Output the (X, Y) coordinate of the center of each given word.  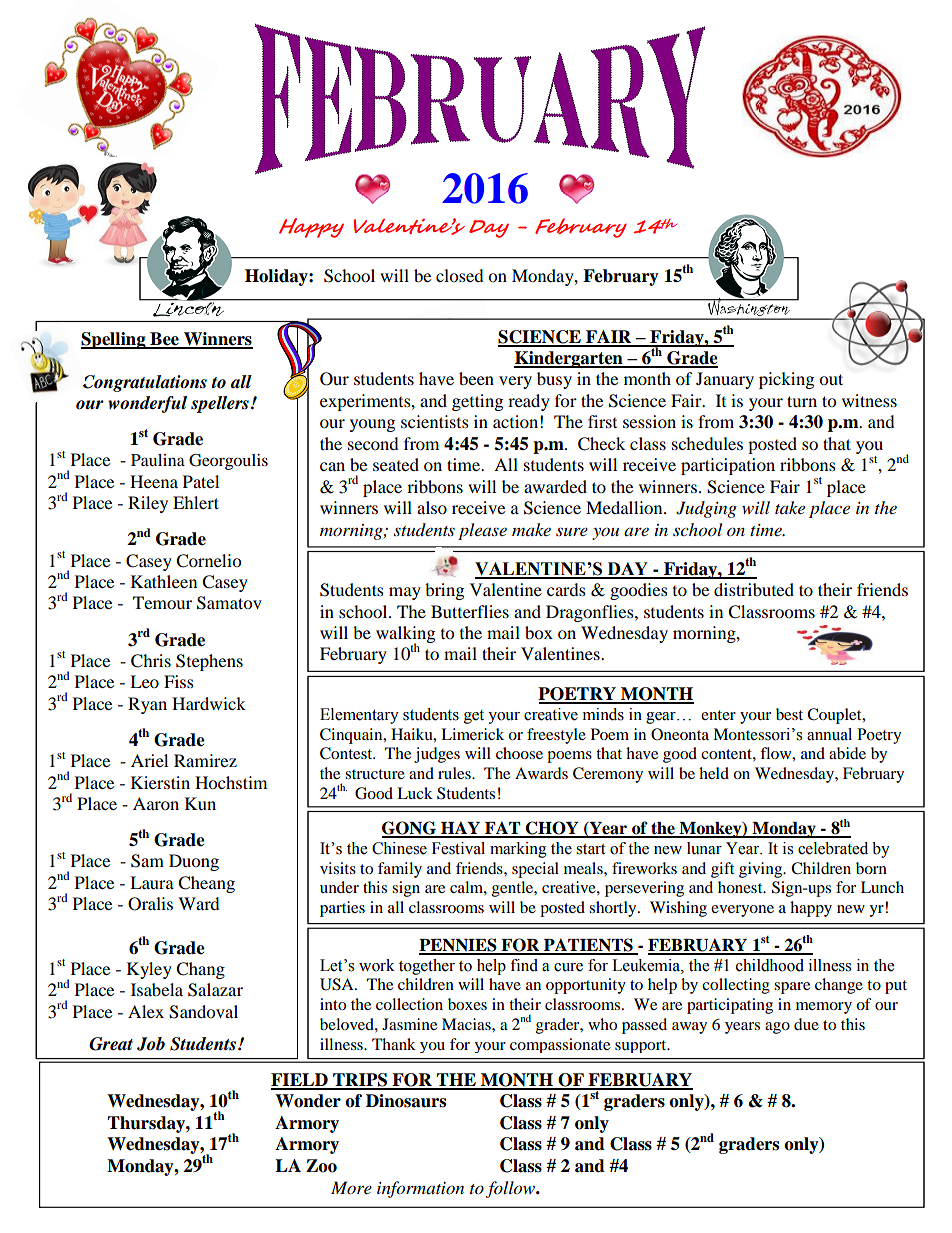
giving (762, 870)
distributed (754, 589)
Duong (194, 862)
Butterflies (470, 611)
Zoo (321, 1166)
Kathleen (164, 581)
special (535, 870)
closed (460, 275)
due (806, 1024)
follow (511, 1189)
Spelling (114, 340)
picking (786, 380)
